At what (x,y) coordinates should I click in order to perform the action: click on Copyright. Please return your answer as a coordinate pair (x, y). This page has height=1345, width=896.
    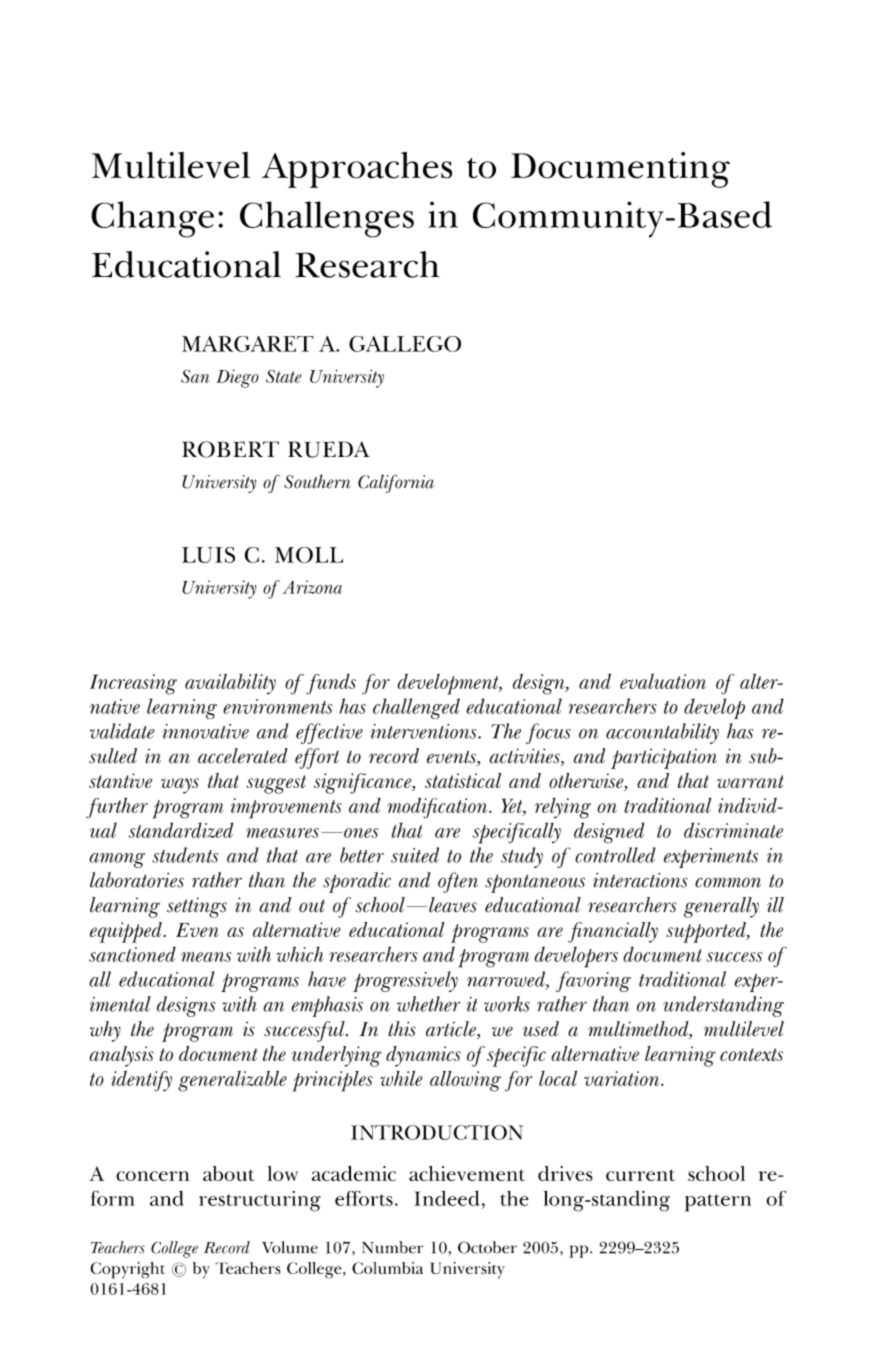
    Looking at the image, I should click on (127, 1270).
